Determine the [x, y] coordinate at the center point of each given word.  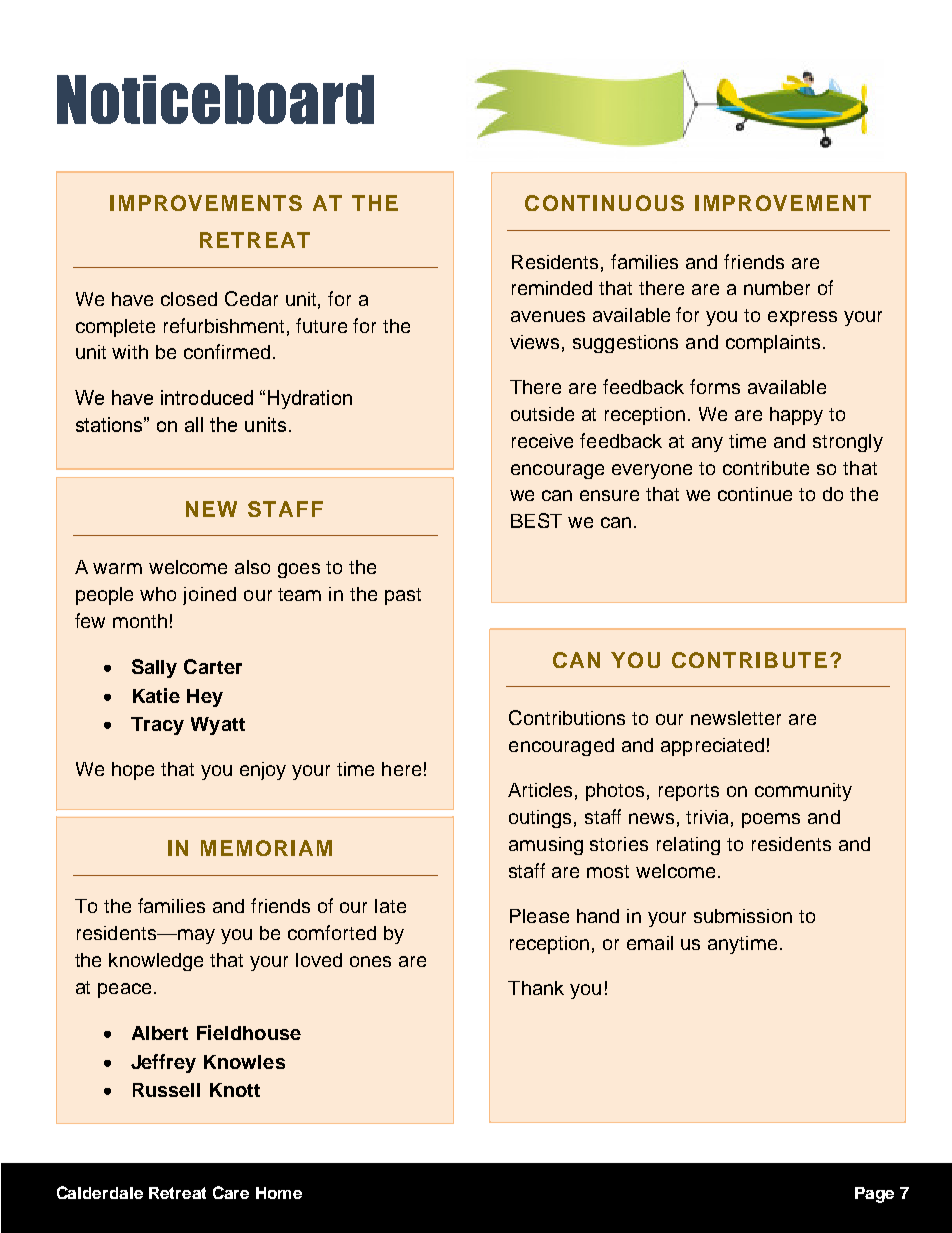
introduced [207, 397]
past [403, 596]
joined [209, 596]
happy [796, 416]
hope [133, 771]
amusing [546, 846]
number [777, 288]
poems [771, 820]
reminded [552, 288]
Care [231, 1192]
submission [743, 916]
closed [189, 299]
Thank [536, 988]
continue [755, 494]
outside [542, 414]
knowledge [156, 962]
